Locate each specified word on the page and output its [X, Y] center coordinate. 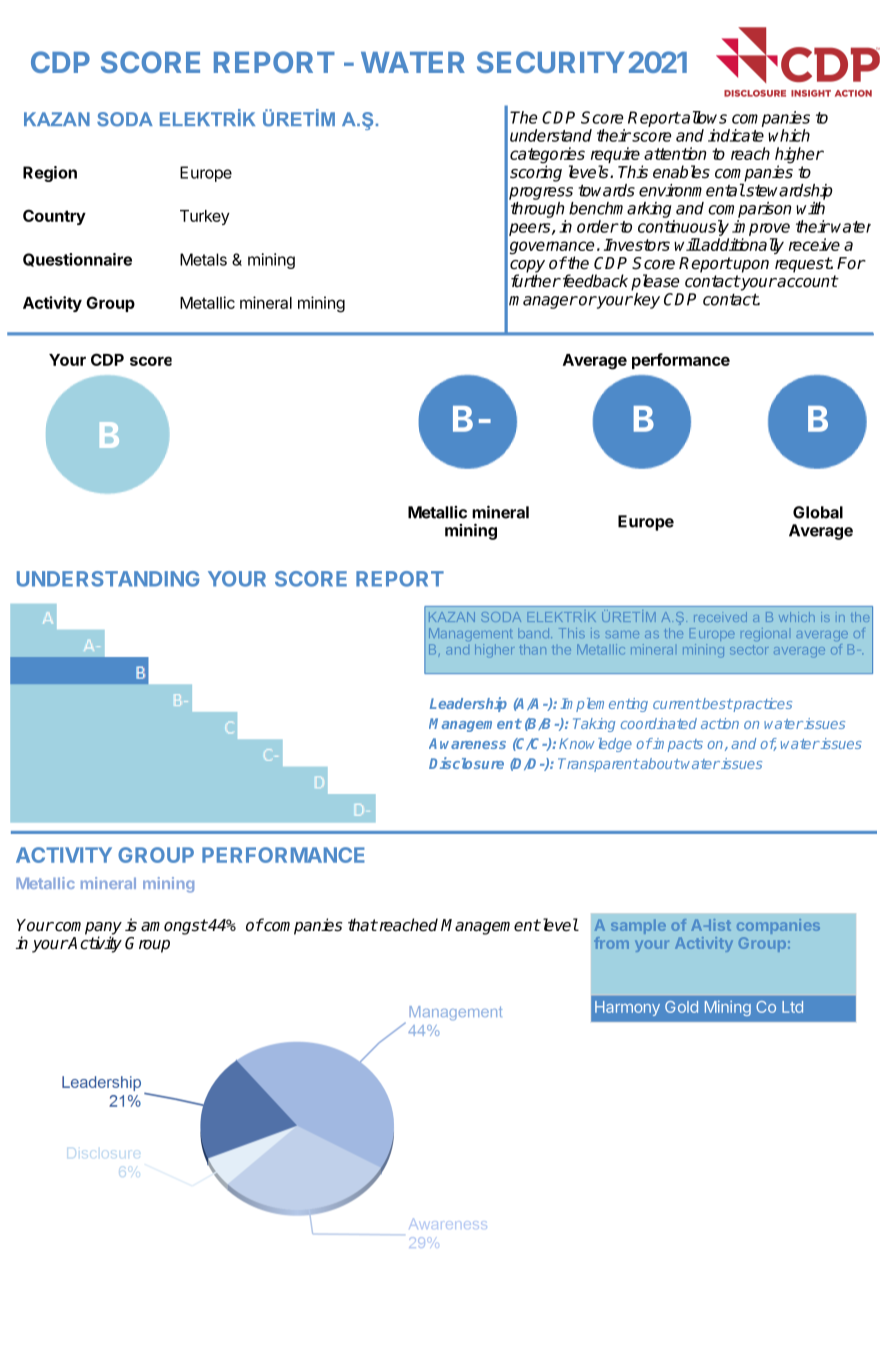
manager [543, 302]
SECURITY [551, 62]
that [363, 925]
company [87, 929]
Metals [203, 259]
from [611, 943]
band [533, 633]
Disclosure [466, 763]
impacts [677, 745]
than [532, 649]
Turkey [205, 217]
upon [750, 266]
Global [818, 512]
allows [703, 117]
